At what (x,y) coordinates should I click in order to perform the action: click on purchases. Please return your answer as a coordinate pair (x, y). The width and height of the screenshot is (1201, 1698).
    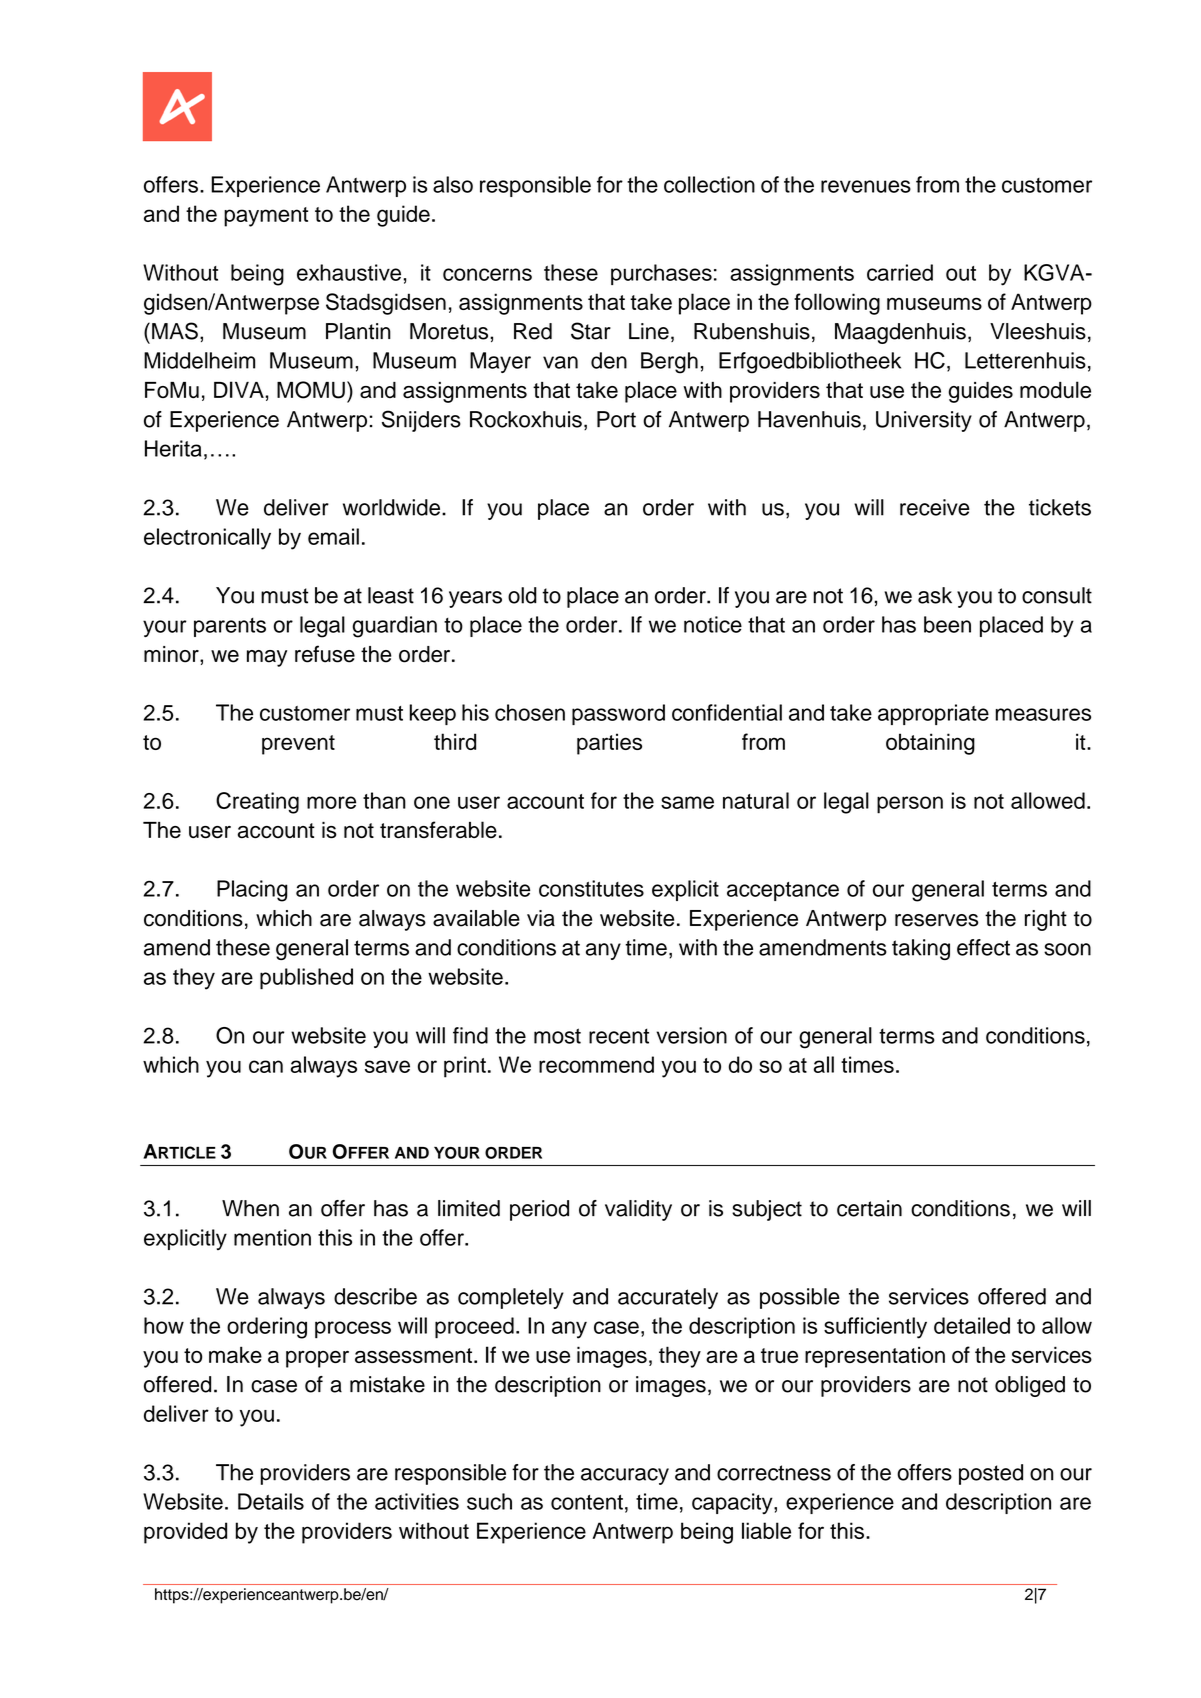
    Looking at the image, I should click on (661, 274).
